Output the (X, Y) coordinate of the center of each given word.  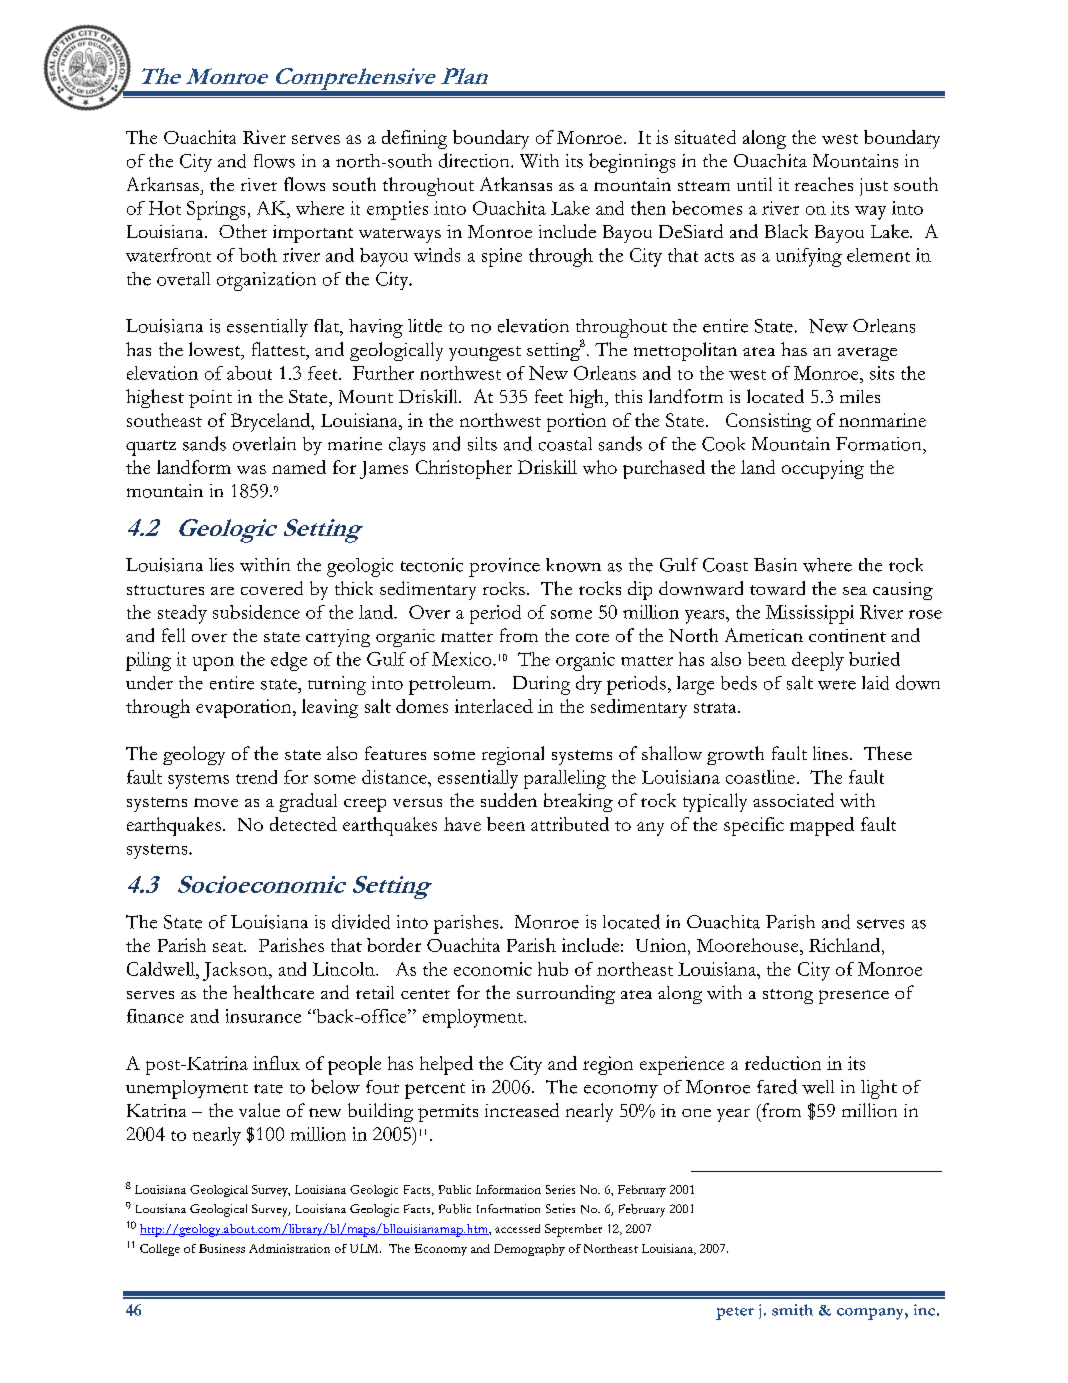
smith (792, 1310)
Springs (216, 210)
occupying (823, 469)
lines (830, 753)
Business (222, 1248)
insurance (263, 1016)
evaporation (245, 708)
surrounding (566, 994)
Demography (529, 1250)
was (251, 469)
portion (576, 422)
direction (475, 160)
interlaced (494, 706)
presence (854, 997)
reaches (824, 184)
